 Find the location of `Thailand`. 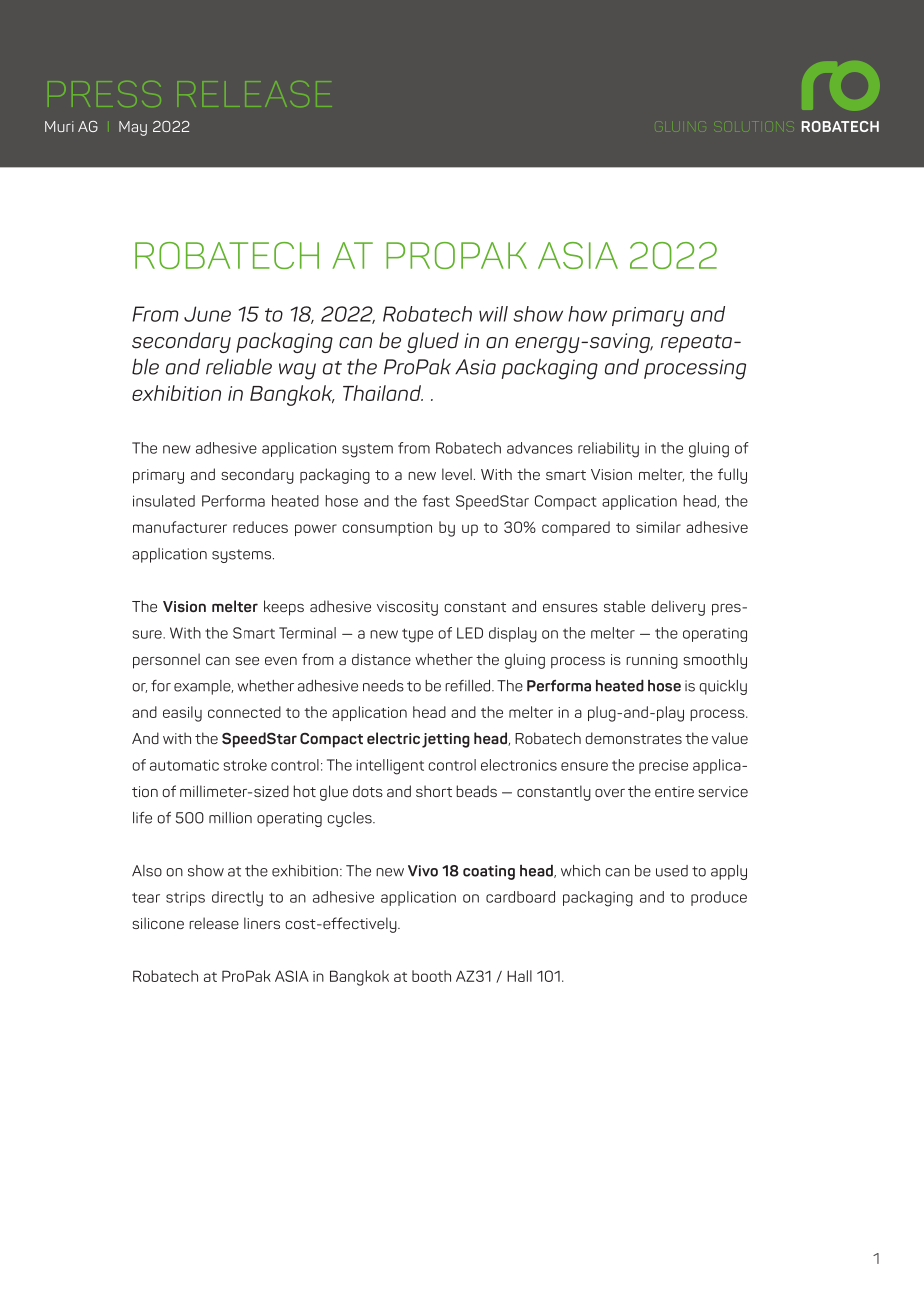

Thailand is located at coordinates (383, 393).
